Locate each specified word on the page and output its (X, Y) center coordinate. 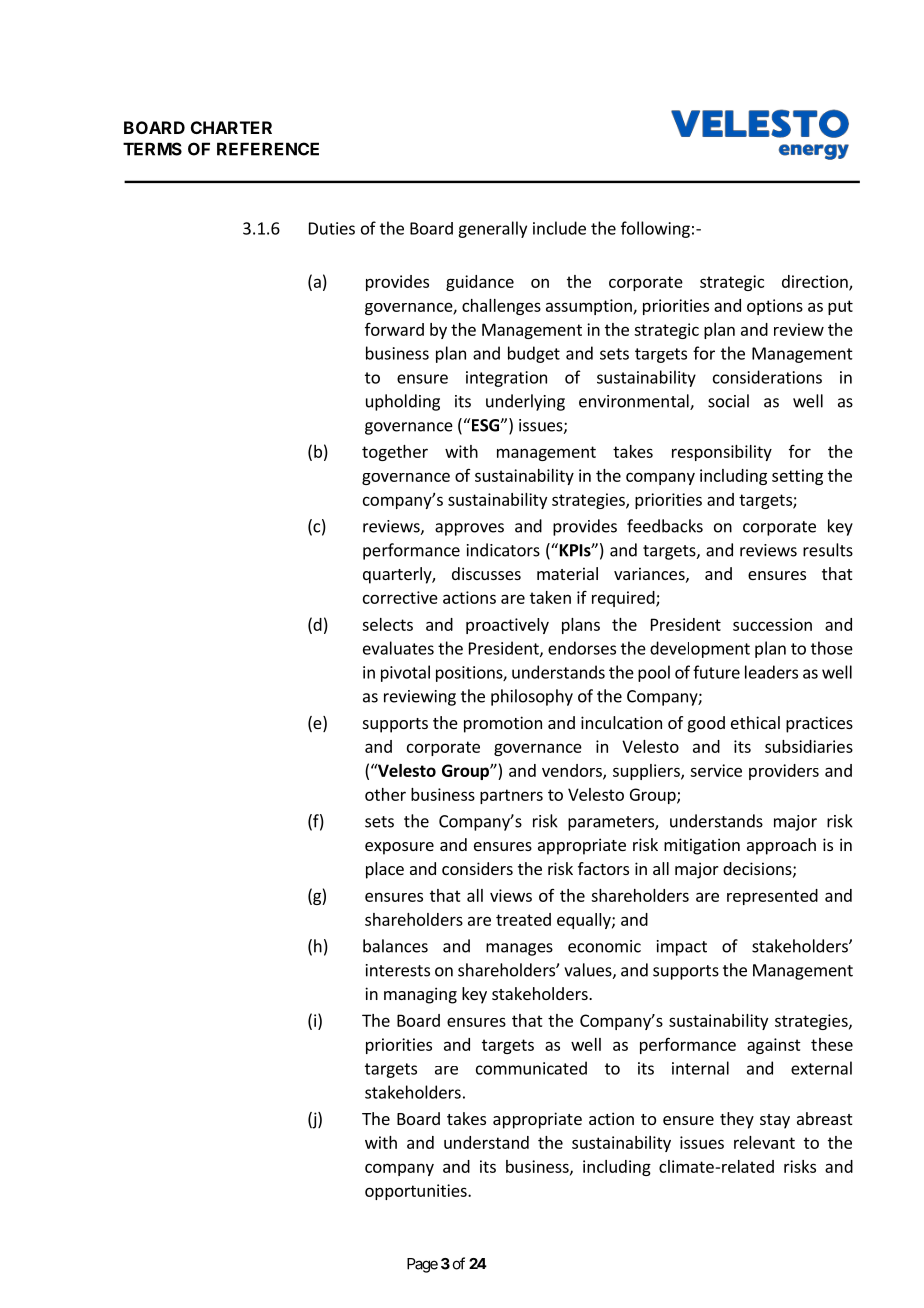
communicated (531, 1068)
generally (492, 229)
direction (816, 282)
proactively (507, 626)
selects (387, 624)
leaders (771, 672)
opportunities (417, 1192)
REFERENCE (268, 149)
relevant (764, 1142)
